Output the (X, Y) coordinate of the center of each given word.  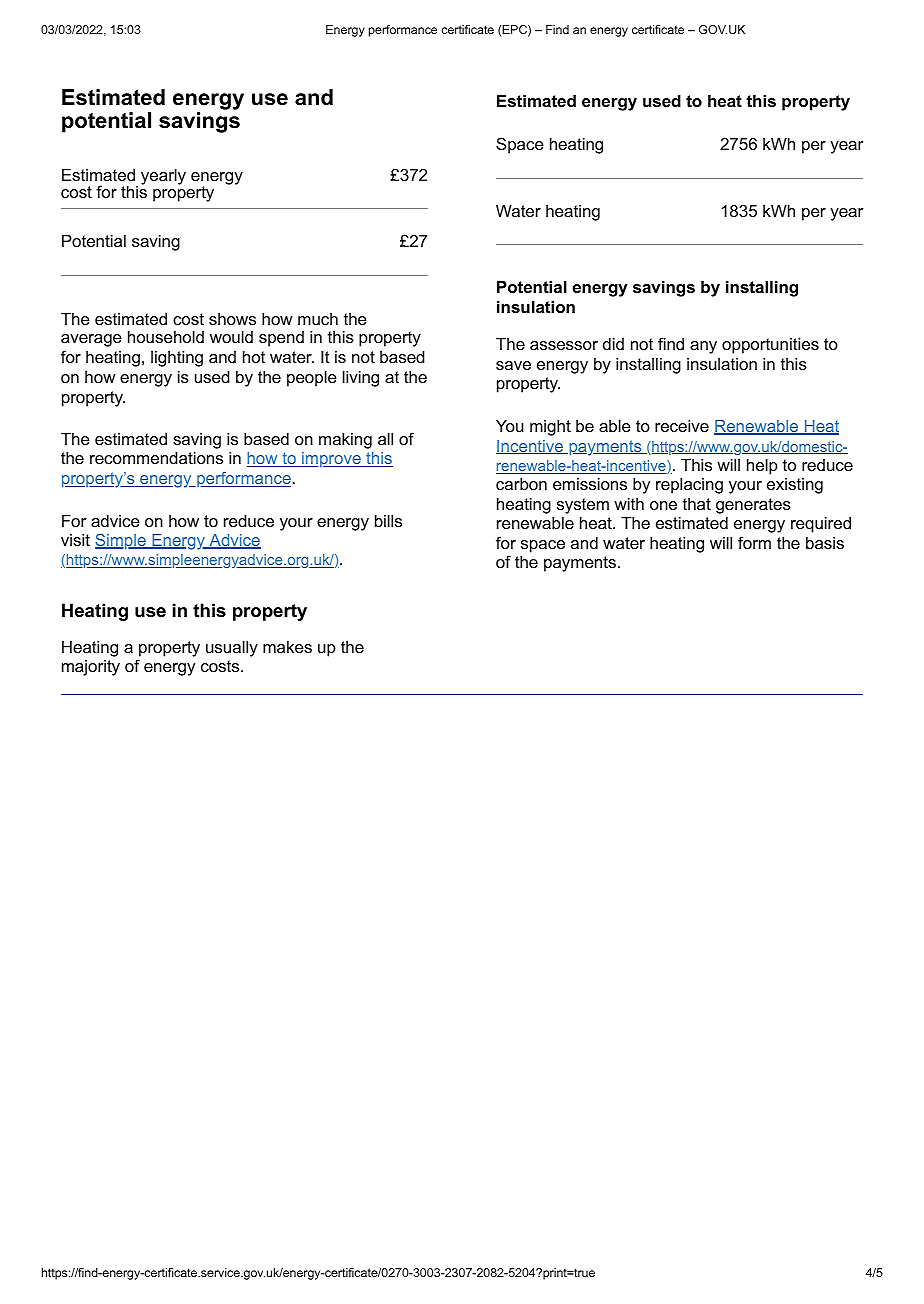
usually (232, 649)
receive (682, 426)
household (166, 337)
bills (388, 521)
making (345, 441)
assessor (564, 345)
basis (825, 543)
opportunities (770, 346)
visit (75, 540)
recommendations (156, 458)
